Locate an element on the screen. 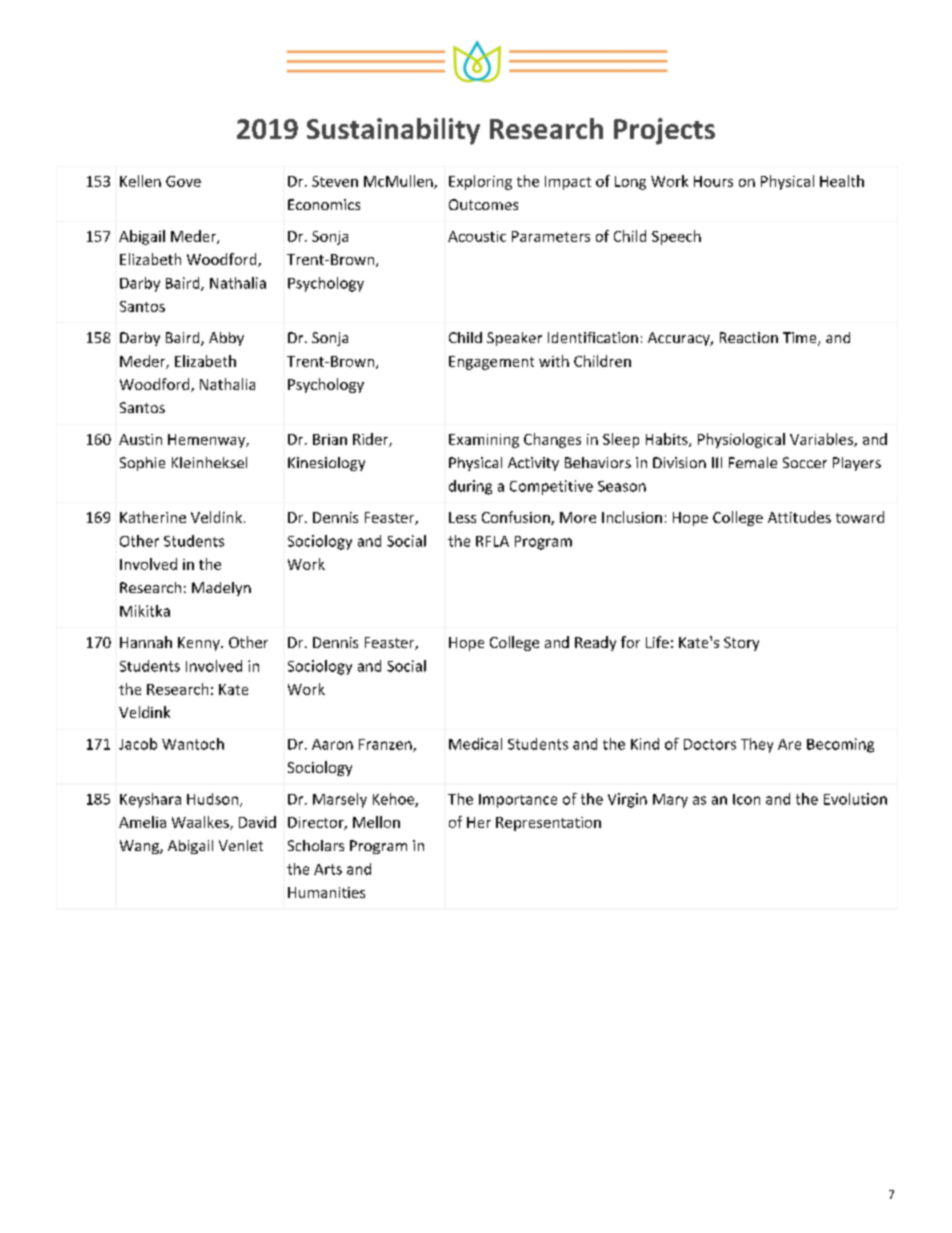 This screenshot has width=952, height=1233. Representation is located at coordinates (548, 824).
